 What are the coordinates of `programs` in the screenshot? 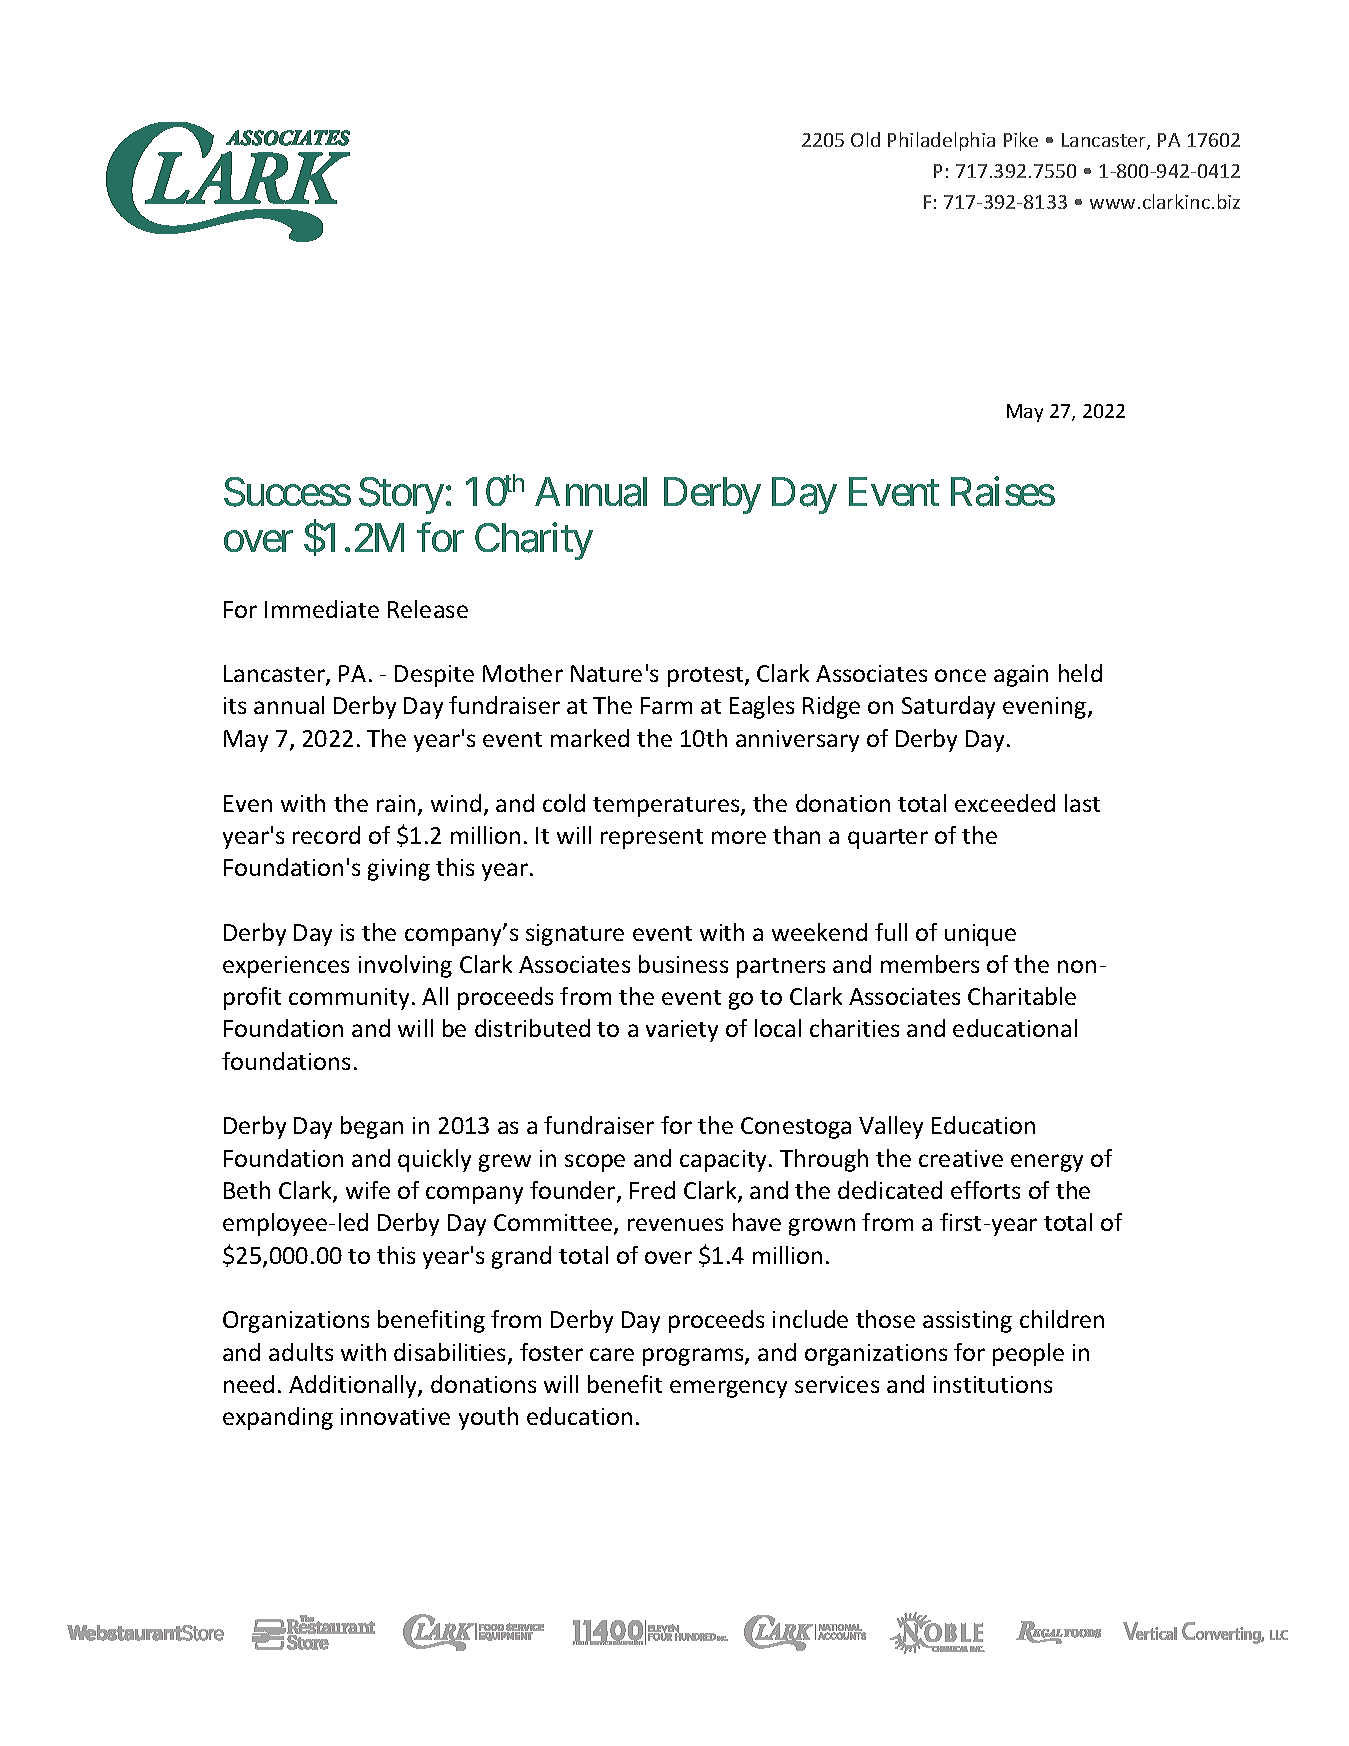 It's located at (694, 1357).
